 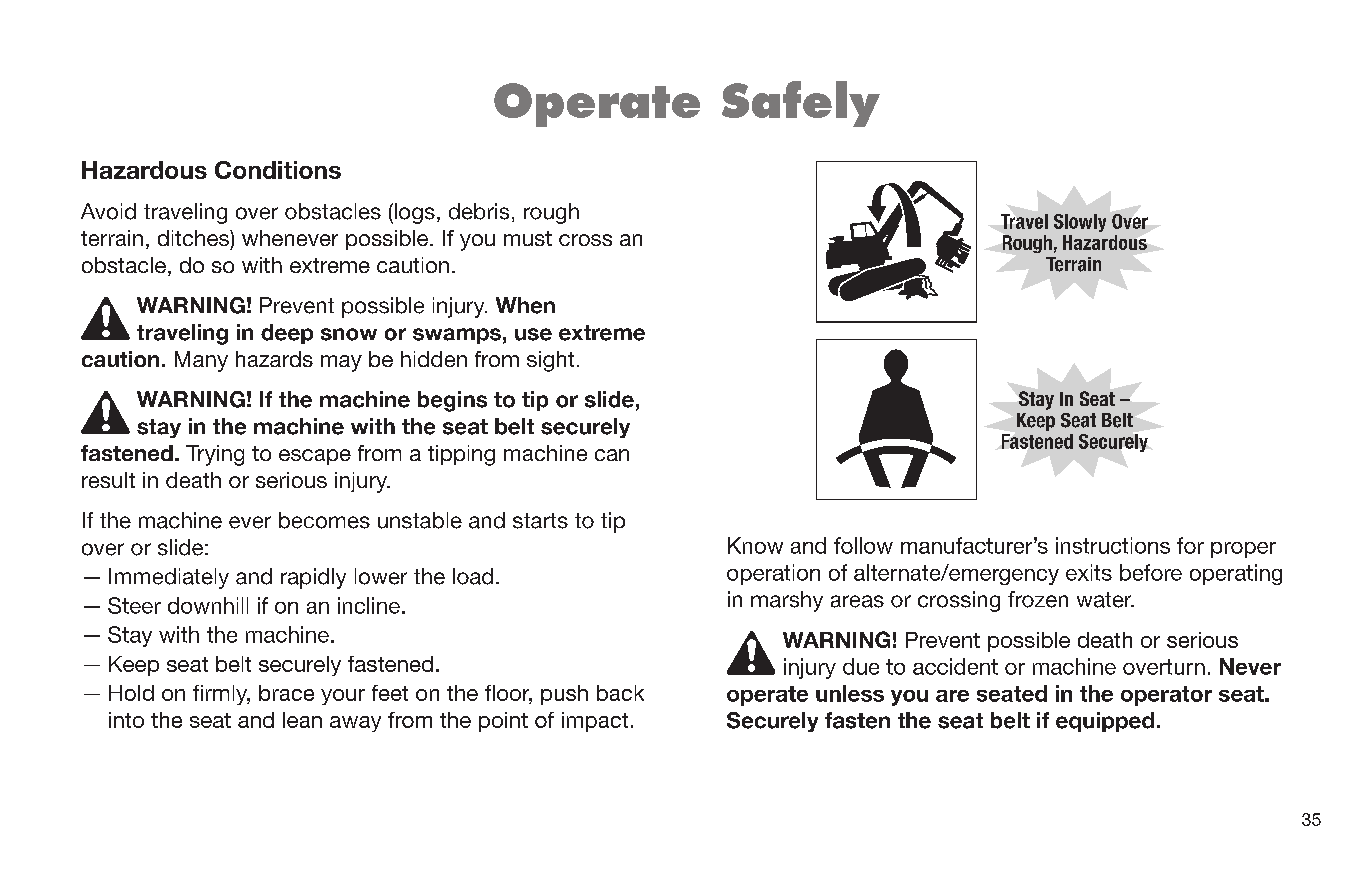 What do you see at coordinates (1105, 722) in the image?
I see `equipped` at bounding box center [1105, 722].
